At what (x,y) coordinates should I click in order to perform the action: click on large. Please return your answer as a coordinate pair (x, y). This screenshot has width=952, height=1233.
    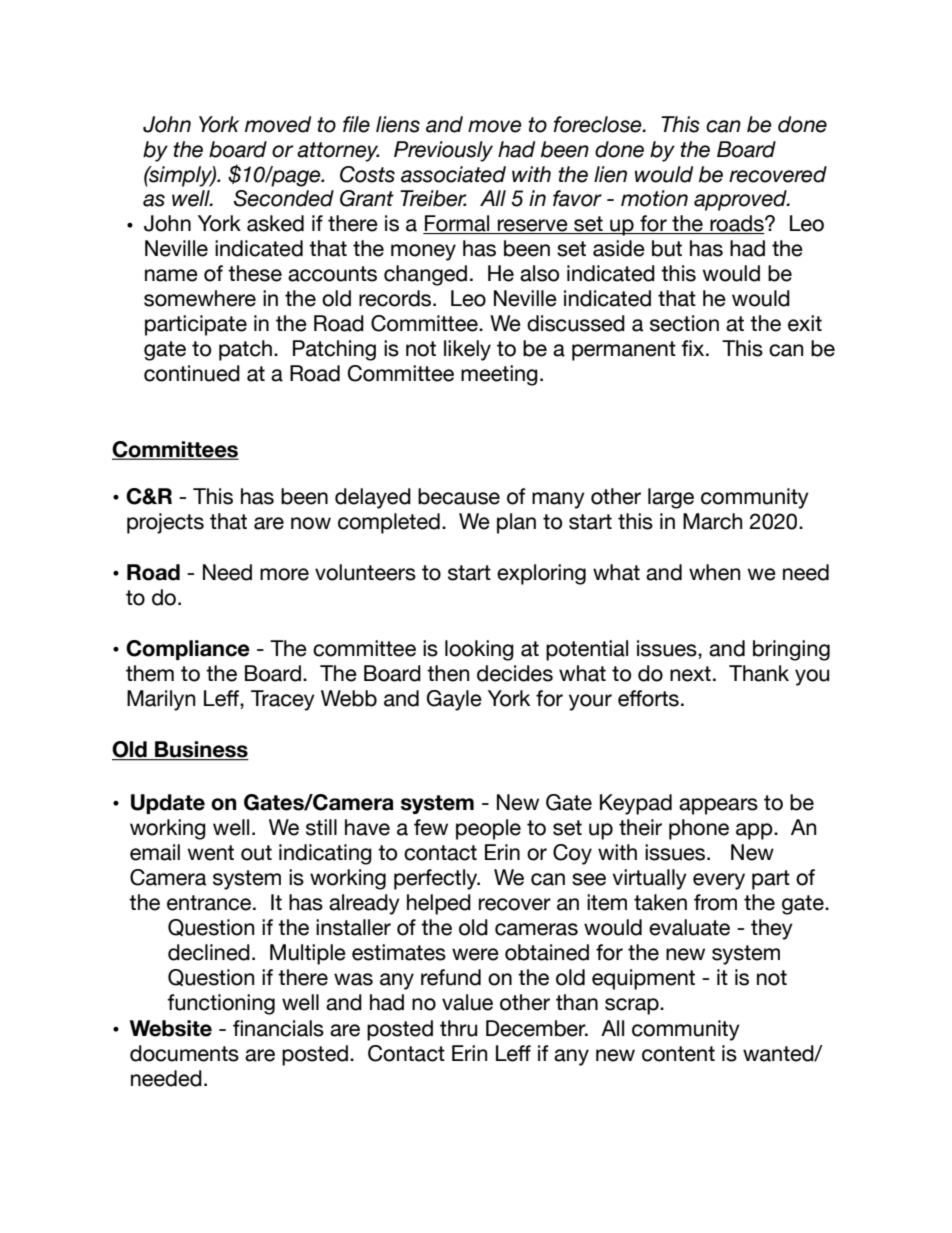
    Looking at the image, I should click on (671, 498).
